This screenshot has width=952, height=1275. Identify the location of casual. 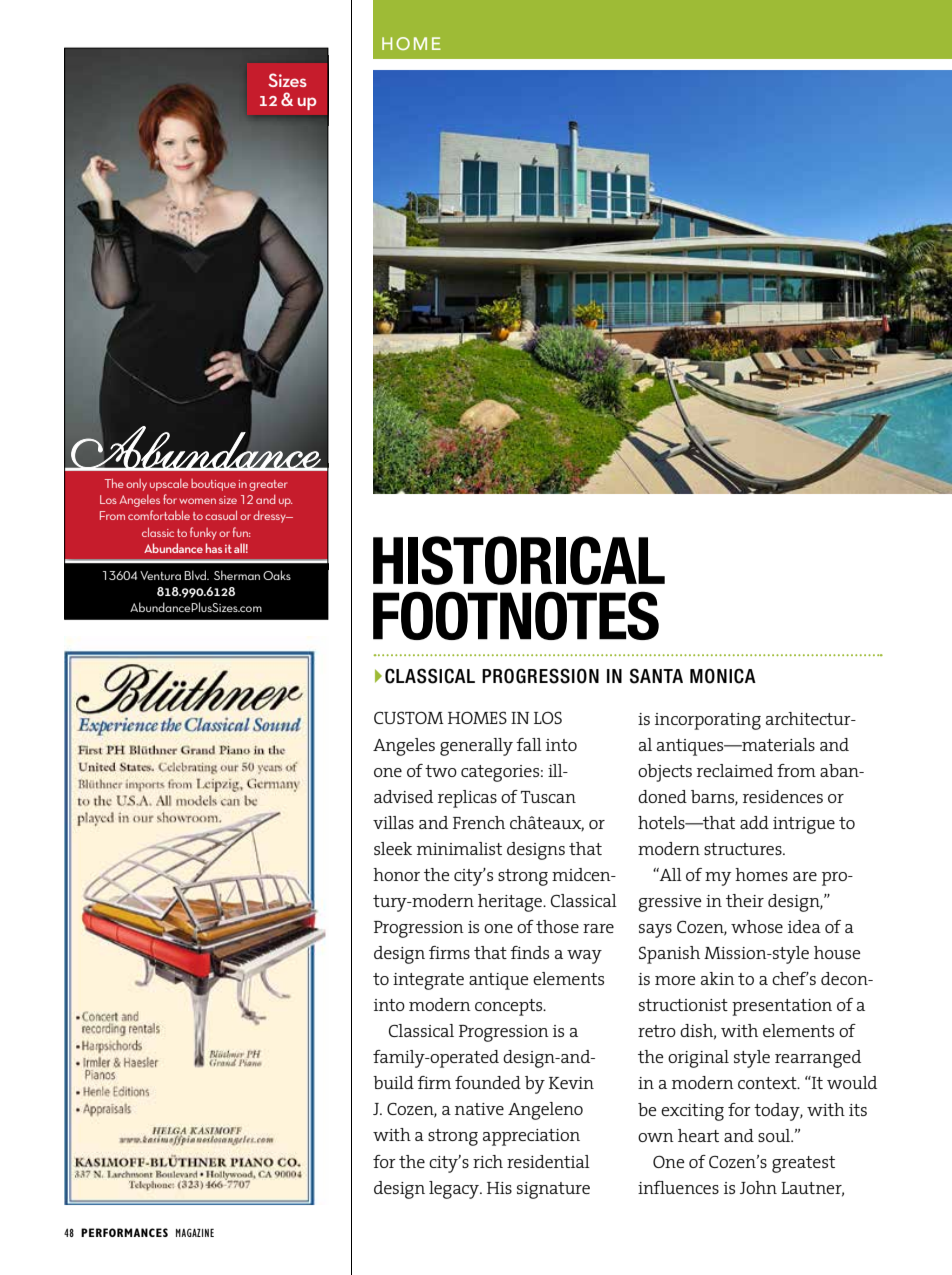
(221, 515).
